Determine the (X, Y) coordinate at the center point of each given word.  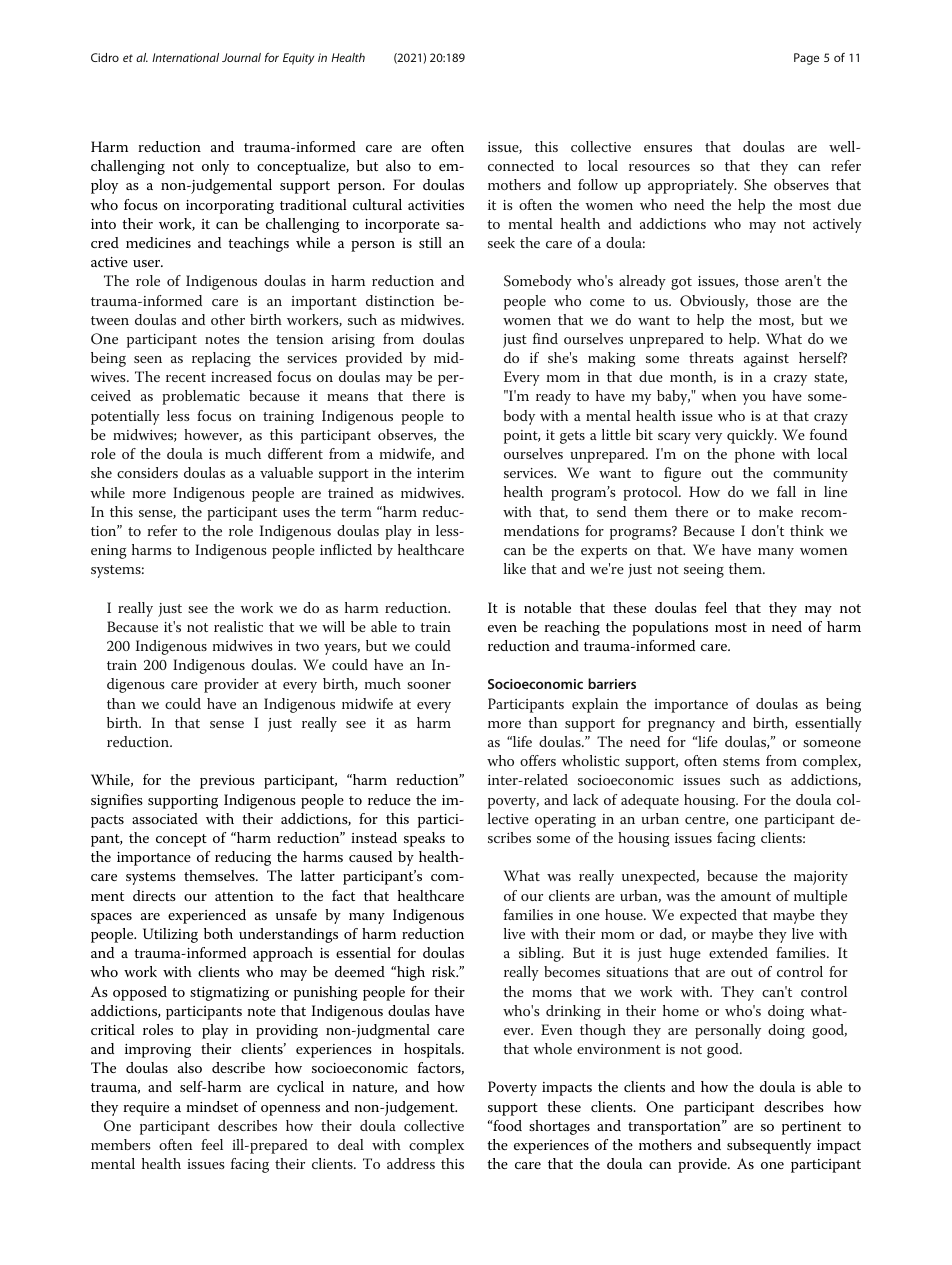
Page (806, 59)
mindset (212, 1106)
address (411, 1163)
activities (436, 205)
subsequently (769, 1146)
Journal (241, 57)
